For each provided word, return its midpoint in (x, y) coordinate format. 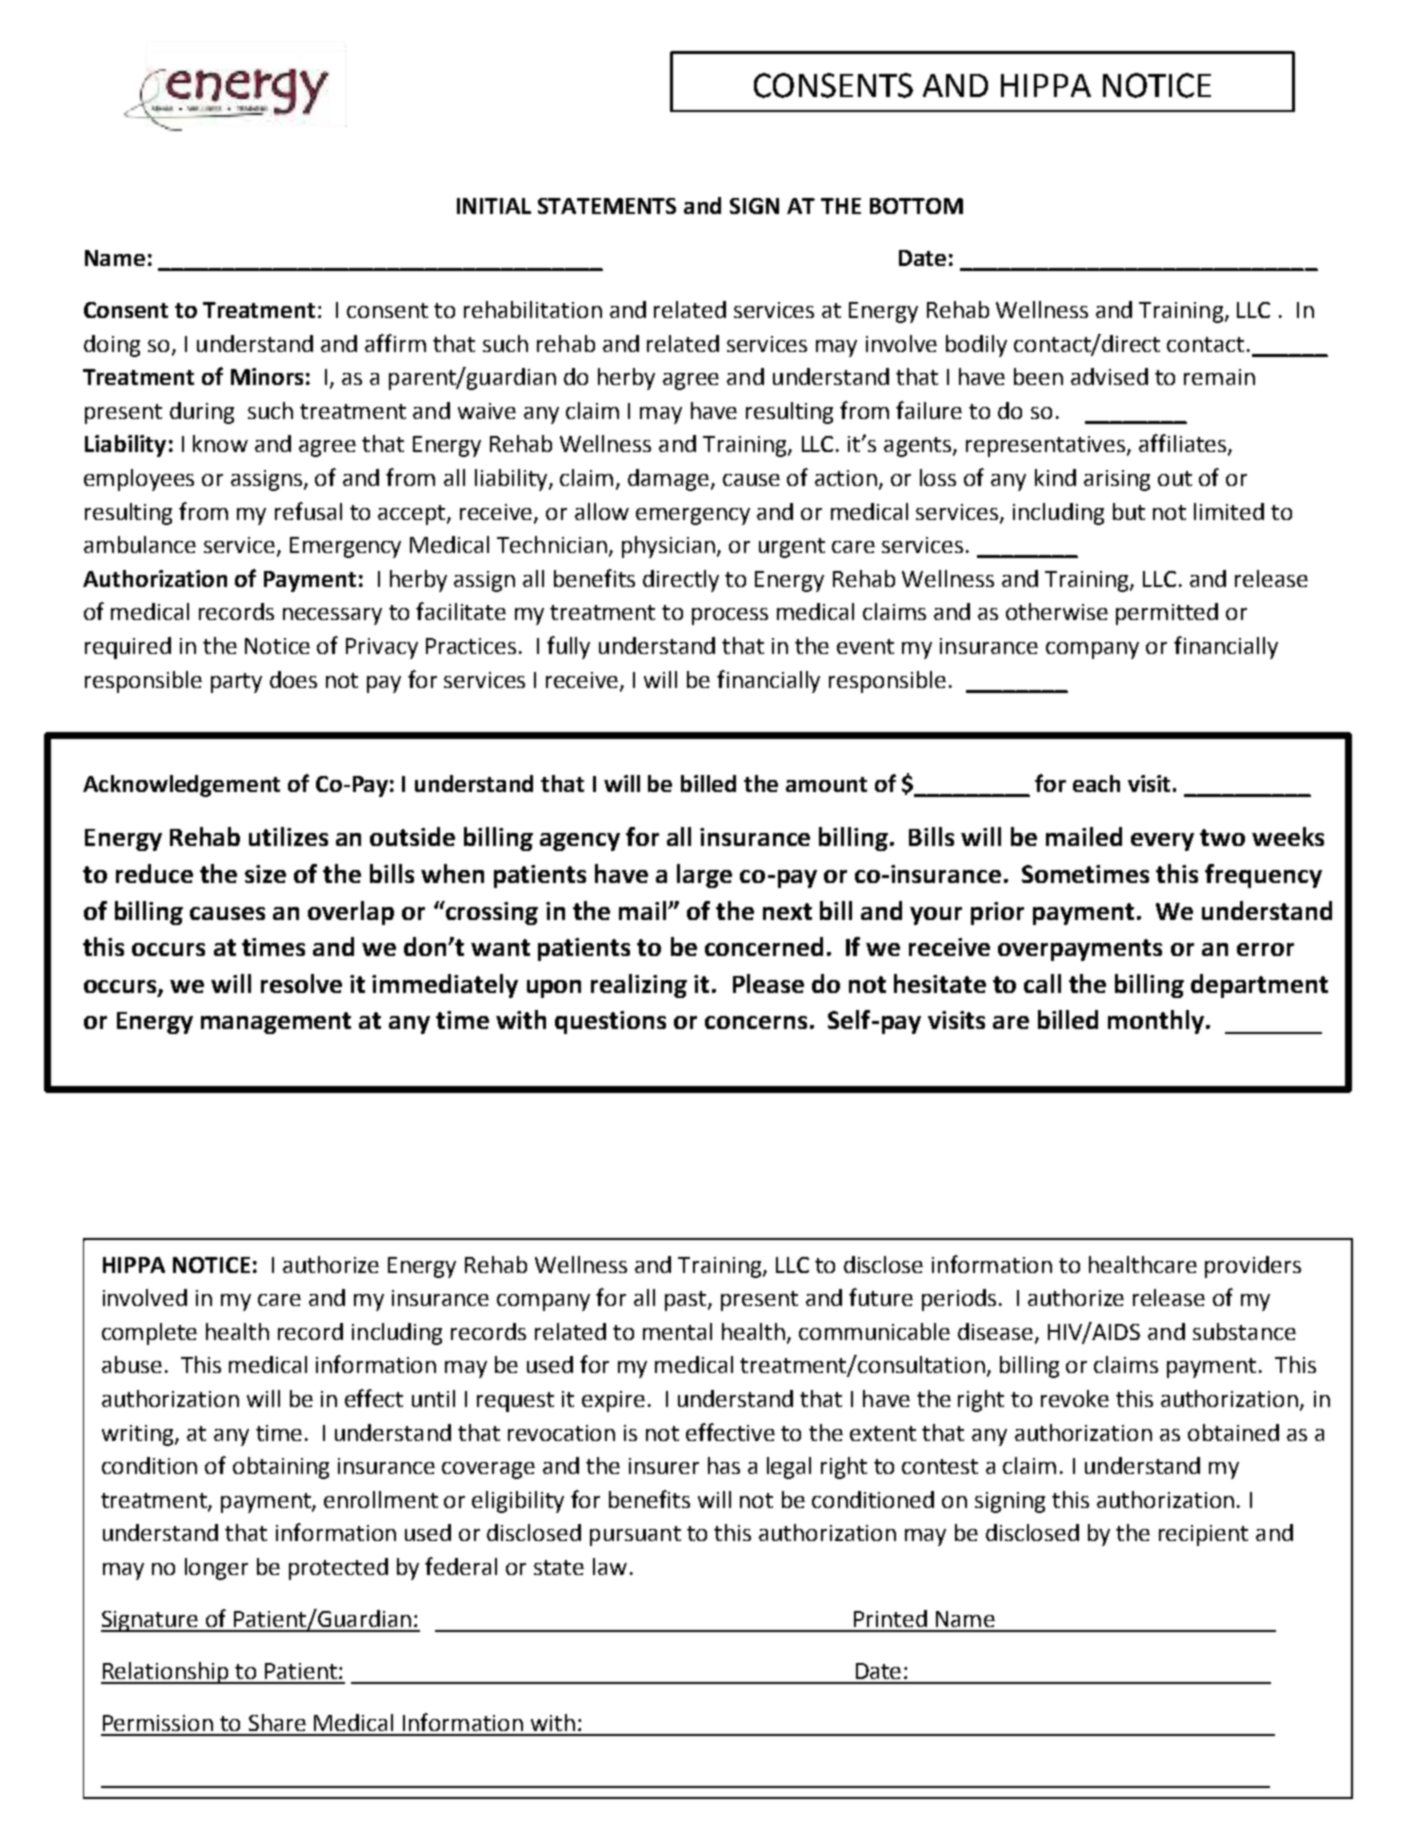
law (610, 1566)
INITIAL (494, 206)
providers (1253, 1267)
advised (1109, 376)
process (730, 616)
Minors (267, 376)
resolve (301, 983)
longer (216, 1569)
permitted (1167, 614)
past (687, 1301)
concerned (764, 946)
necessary (332, 616)
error (1265, 949)
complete (149, 1334)
